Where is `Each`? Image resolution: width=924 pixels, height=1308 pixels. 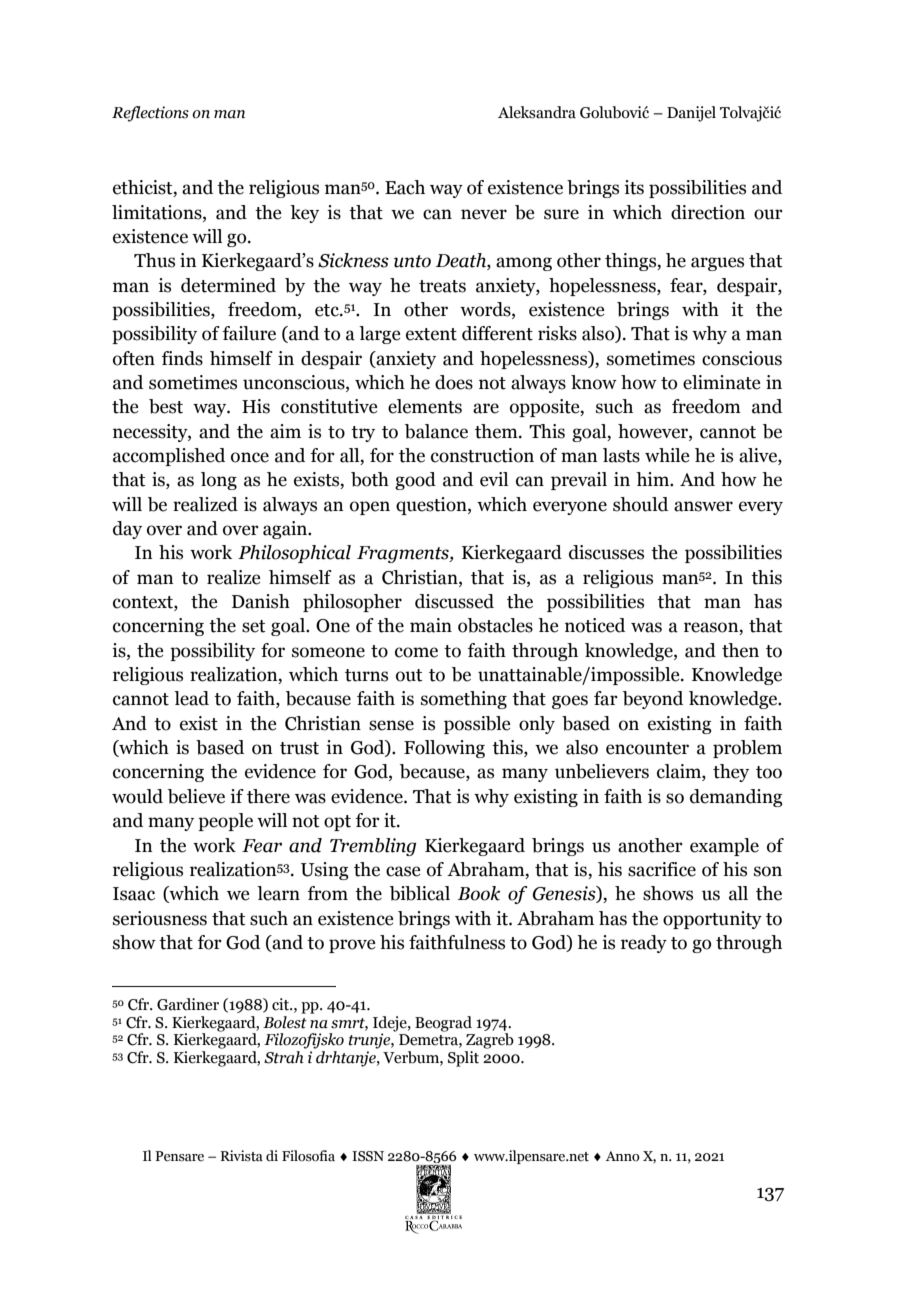
Each is located at coordinates (405, 187).
